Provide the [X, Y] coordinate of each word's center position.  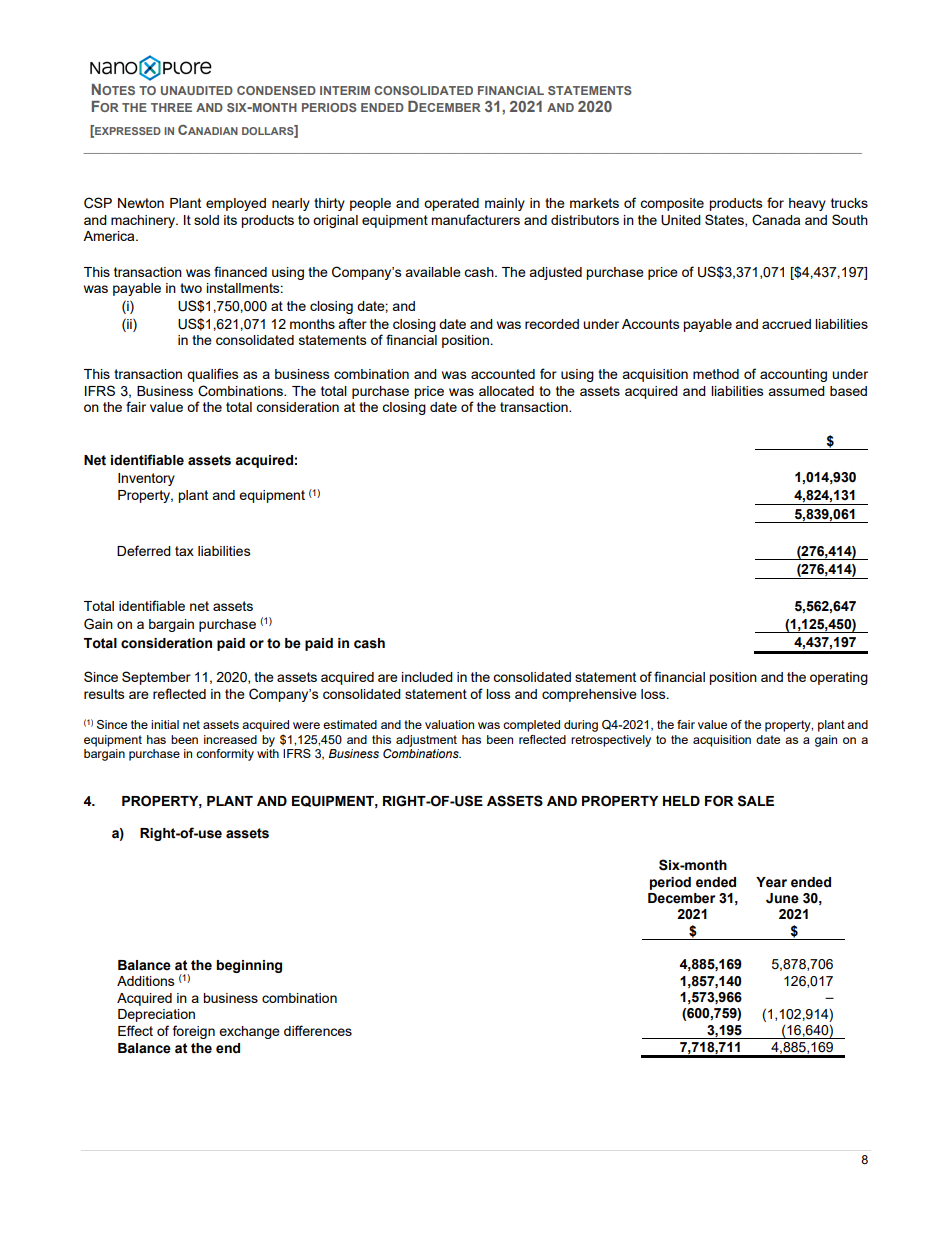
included [427, 677]
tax [184, 551]
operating [839, 678]
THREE [171, 107]
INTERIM [345, 90]
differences [318, 1030]
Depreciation [156, 1015]
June [782, 898]
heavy [807, 204]
